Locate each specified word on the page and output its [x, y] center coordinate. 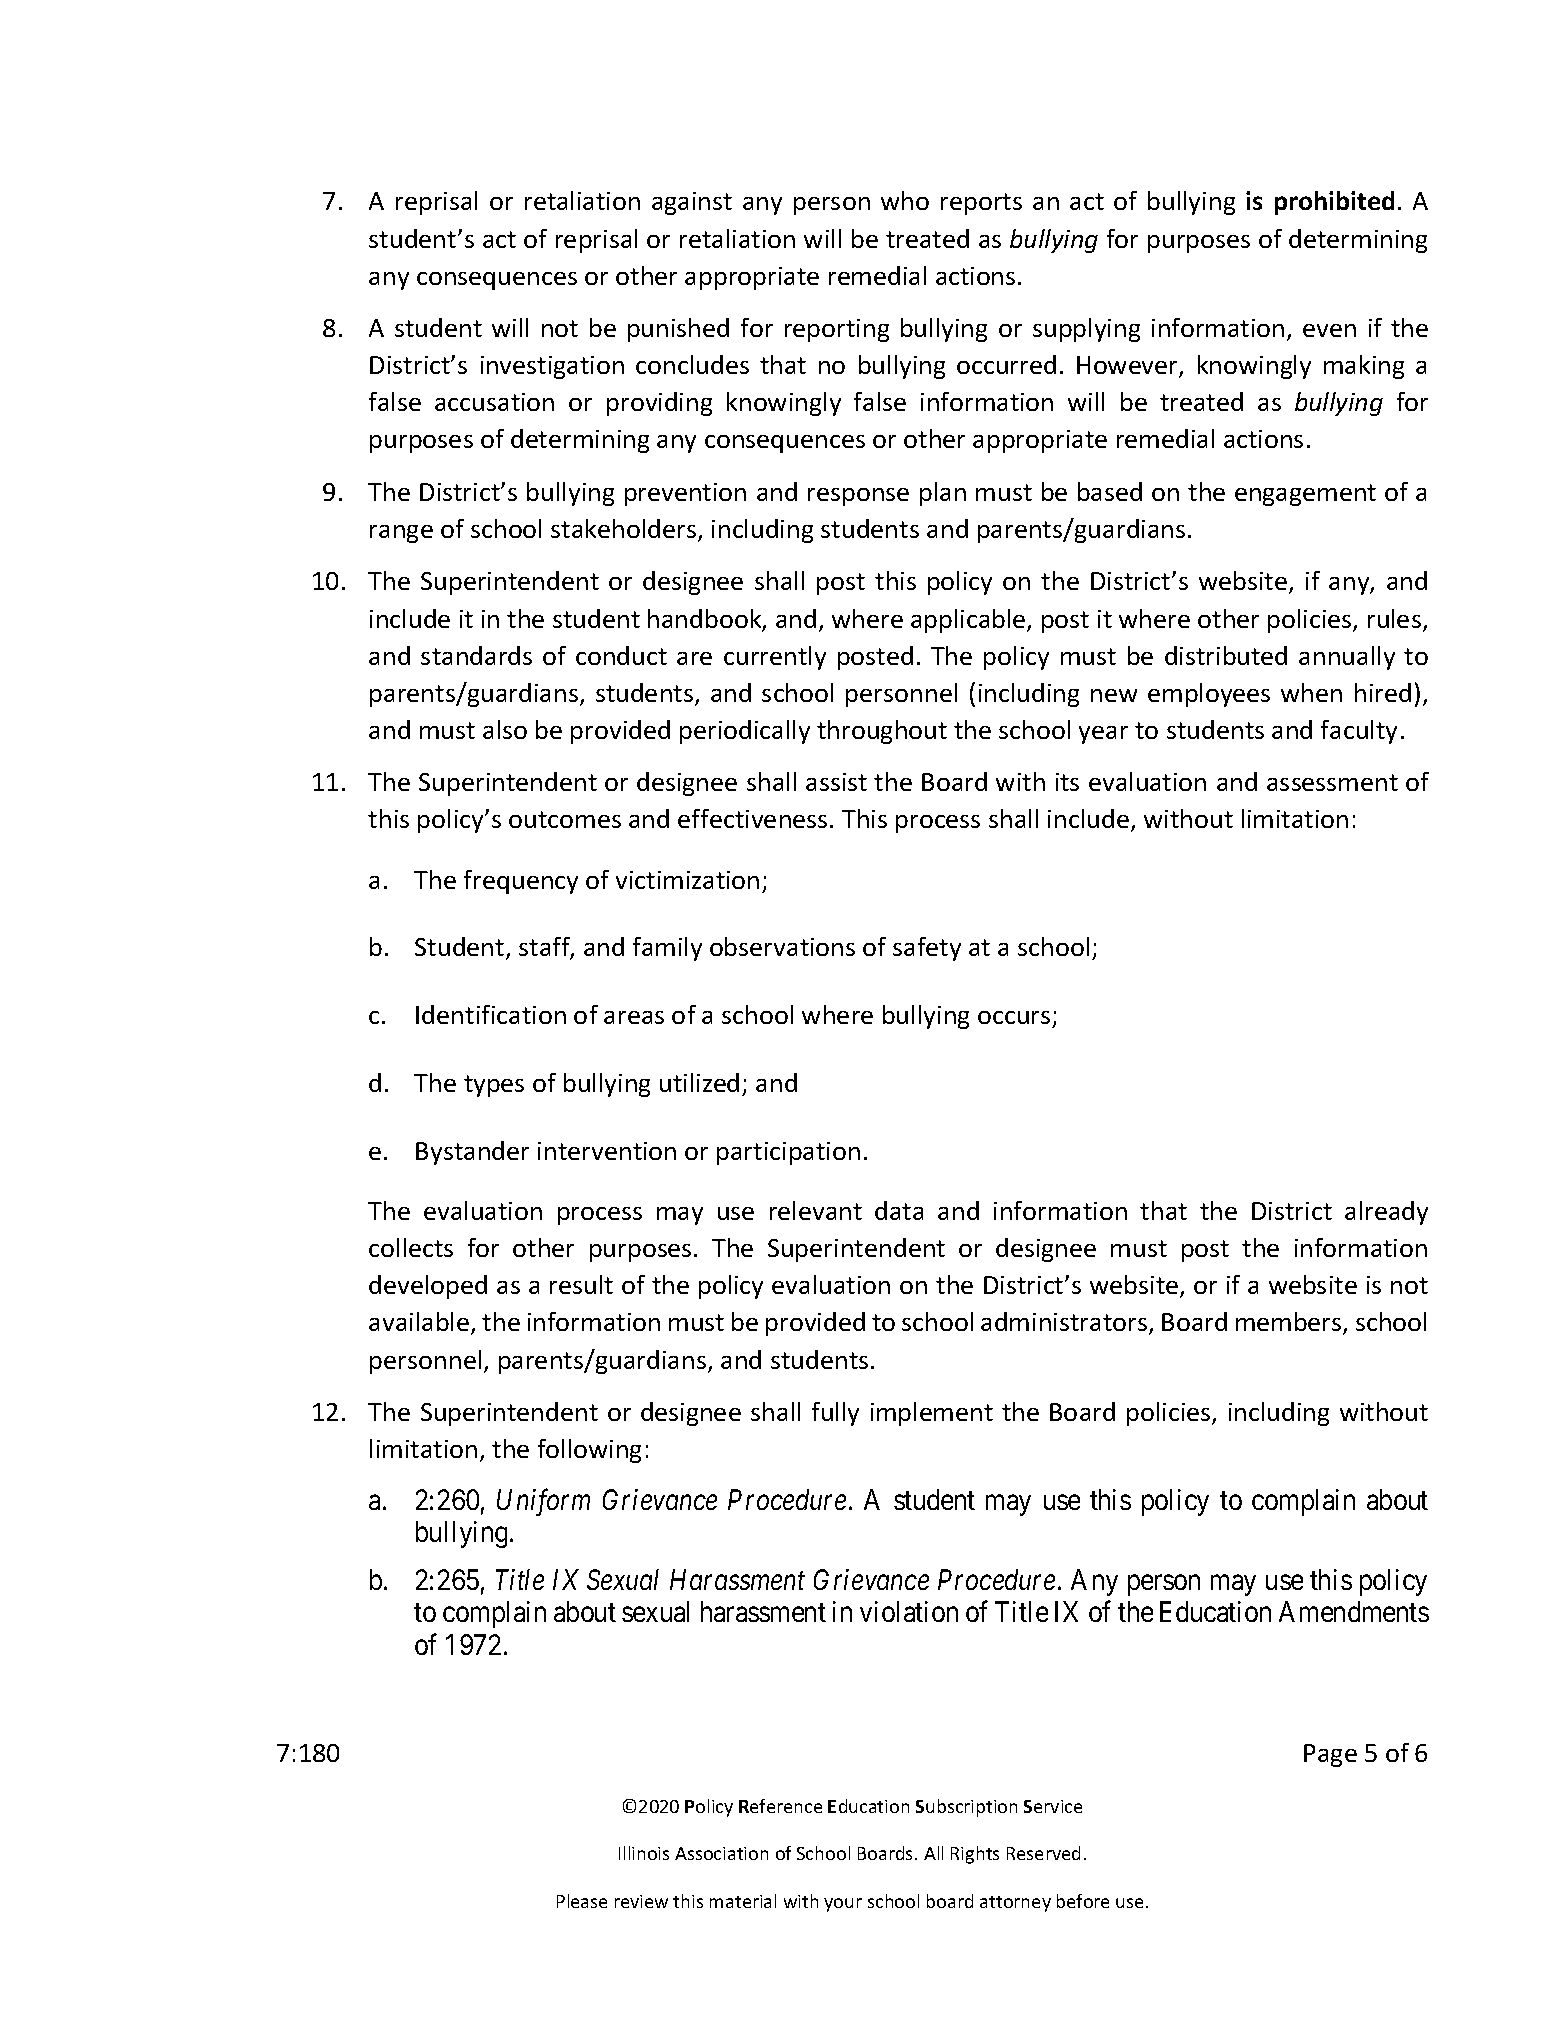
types [494, 1086]
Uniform [543, 1502]
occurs [1015, 1019]
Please [582, 1901]
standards [476, 655]
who [905, 200]
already [1386, 1213]
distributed [1226, 655]
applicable [969, 621]
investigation [552, 367]
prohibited [1334, 203]
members [1290, 1323]
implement [932, 1414]
